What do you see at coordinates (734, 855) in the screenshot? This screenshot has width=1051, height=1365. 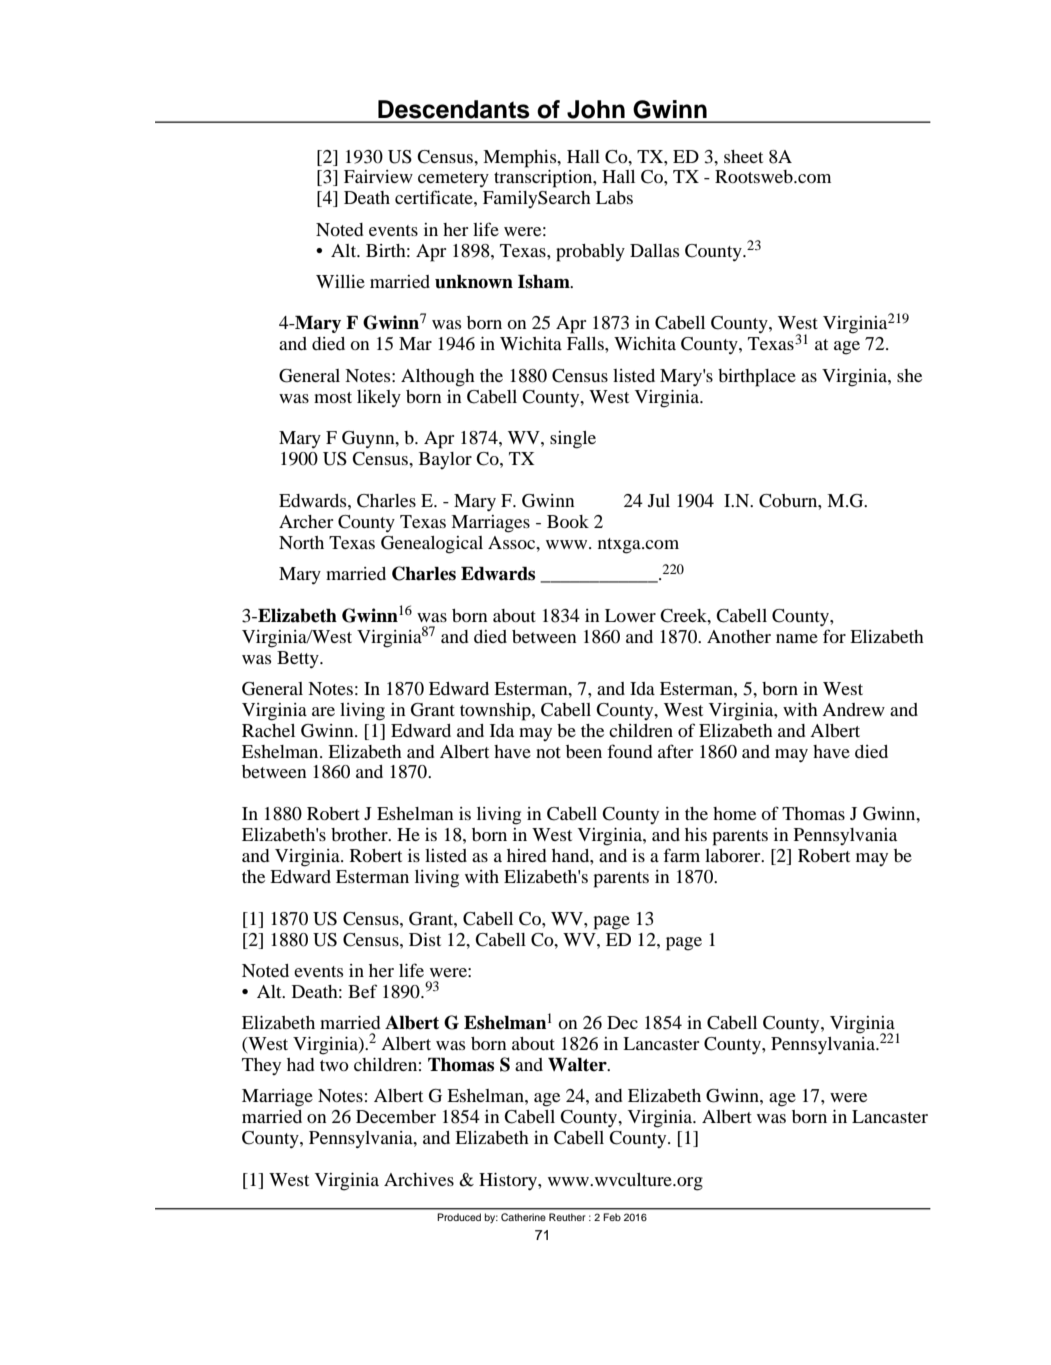 I see `laborer` at bounding box center [734, 855].
